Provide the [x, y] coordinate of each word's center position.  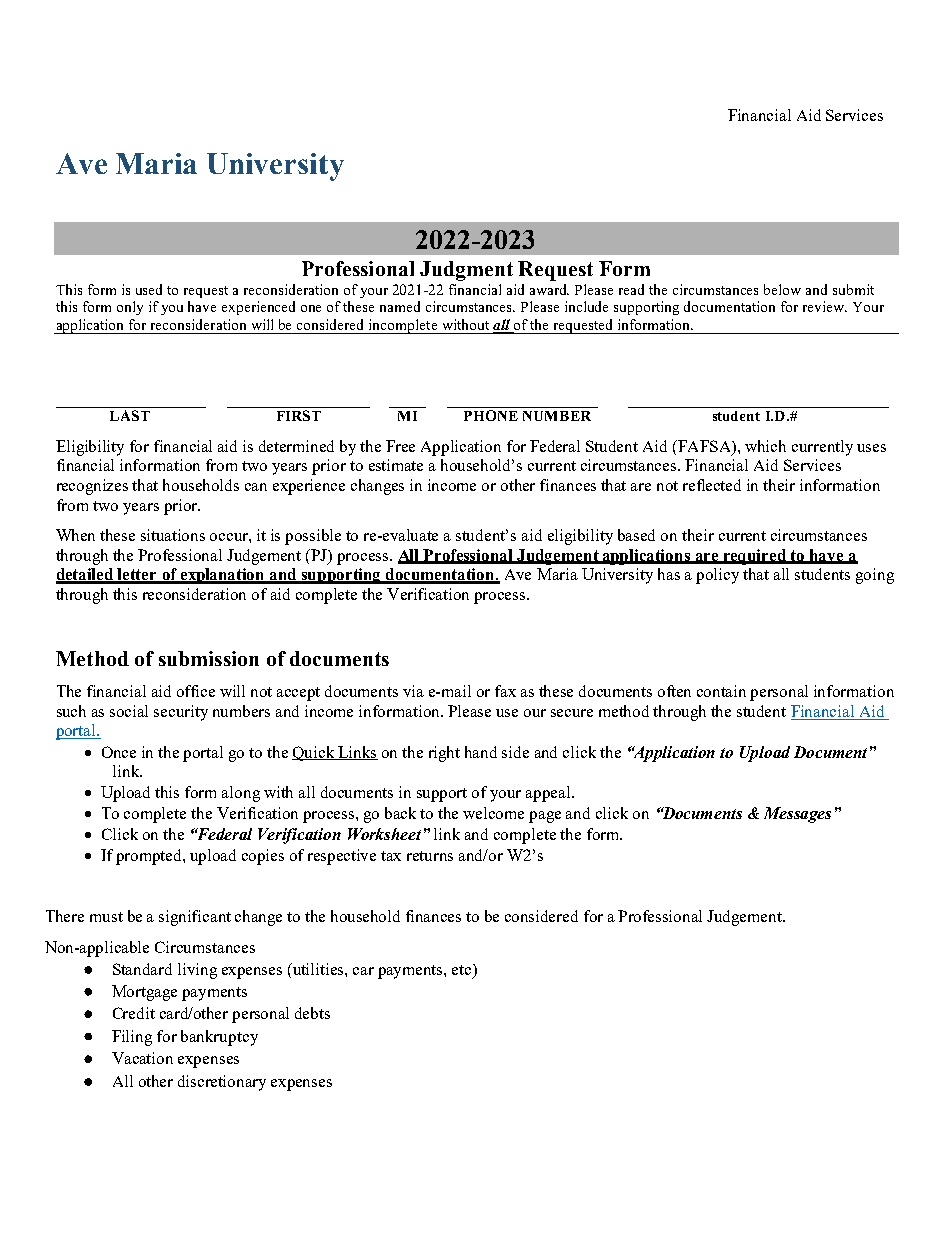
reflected [712, 485]
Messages [797, 815]
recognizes [92, 487]
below [782, 289]
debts [312, 1013]
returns [430, 856]
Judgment [466, 271]
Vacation [142, 1058]
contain [721, 691]
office [196, 691]
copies [263, 857]
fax [505, 691]
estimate [396, 465]
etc [463, 971]
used [149, 289]
